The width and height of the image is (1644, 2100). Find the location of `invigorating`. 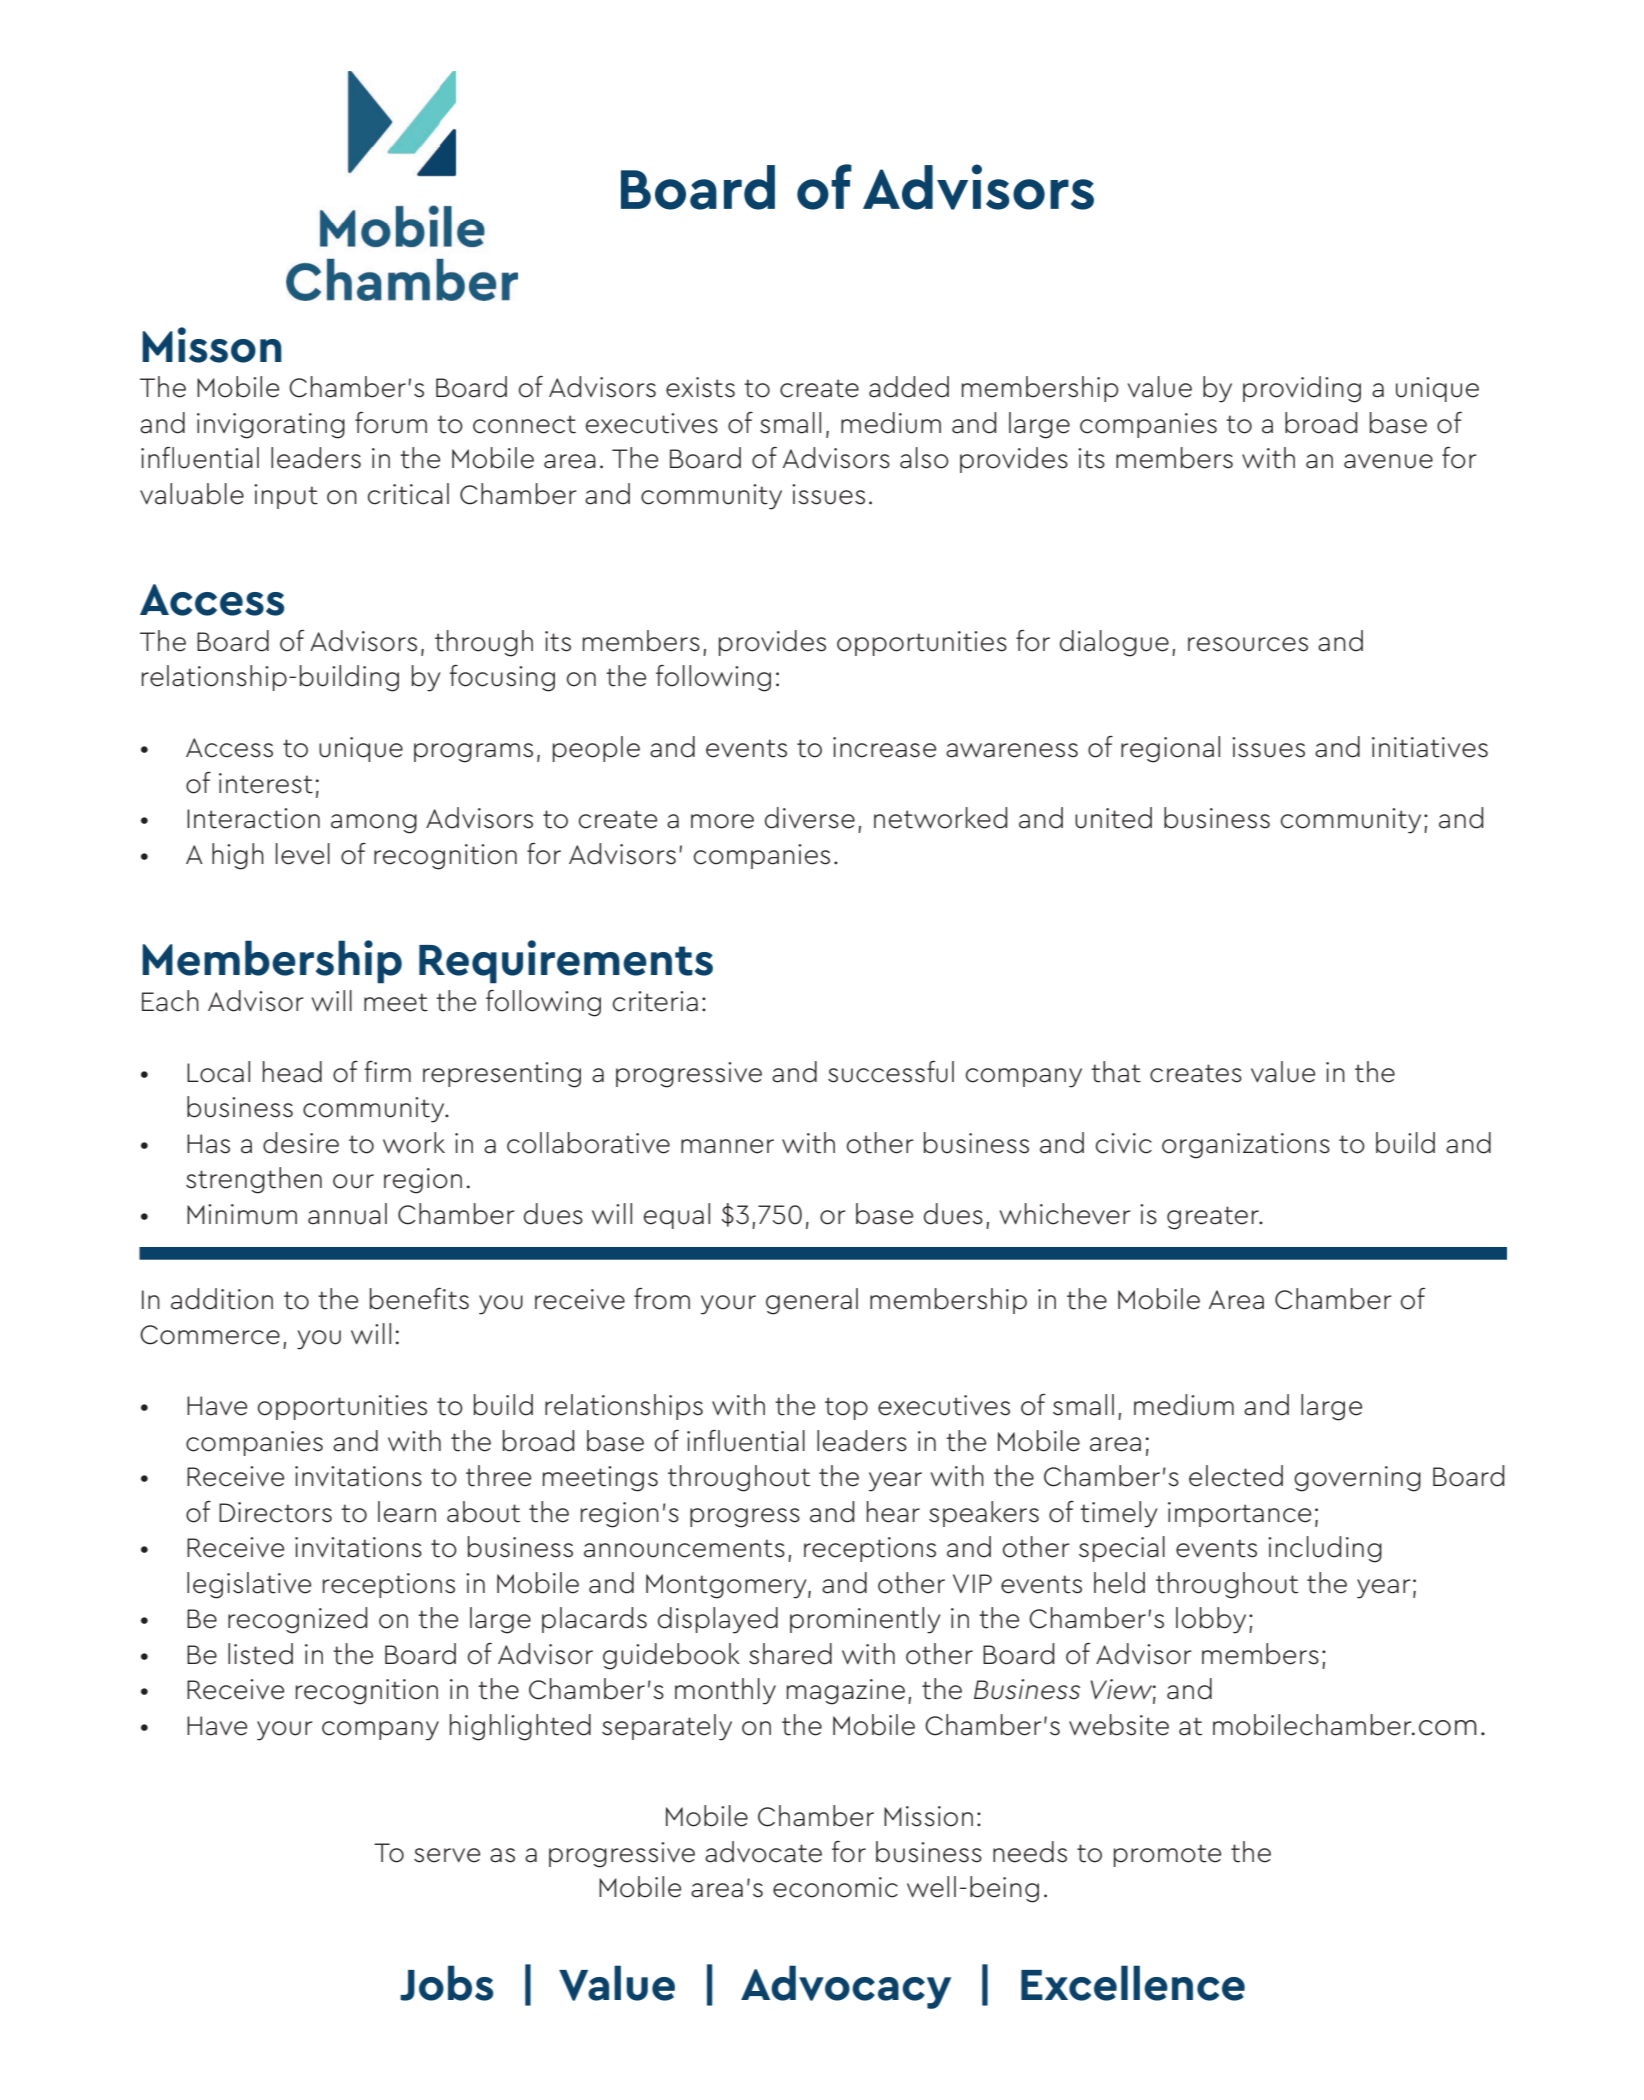

invigorating is located at coordinates (271, 426).
